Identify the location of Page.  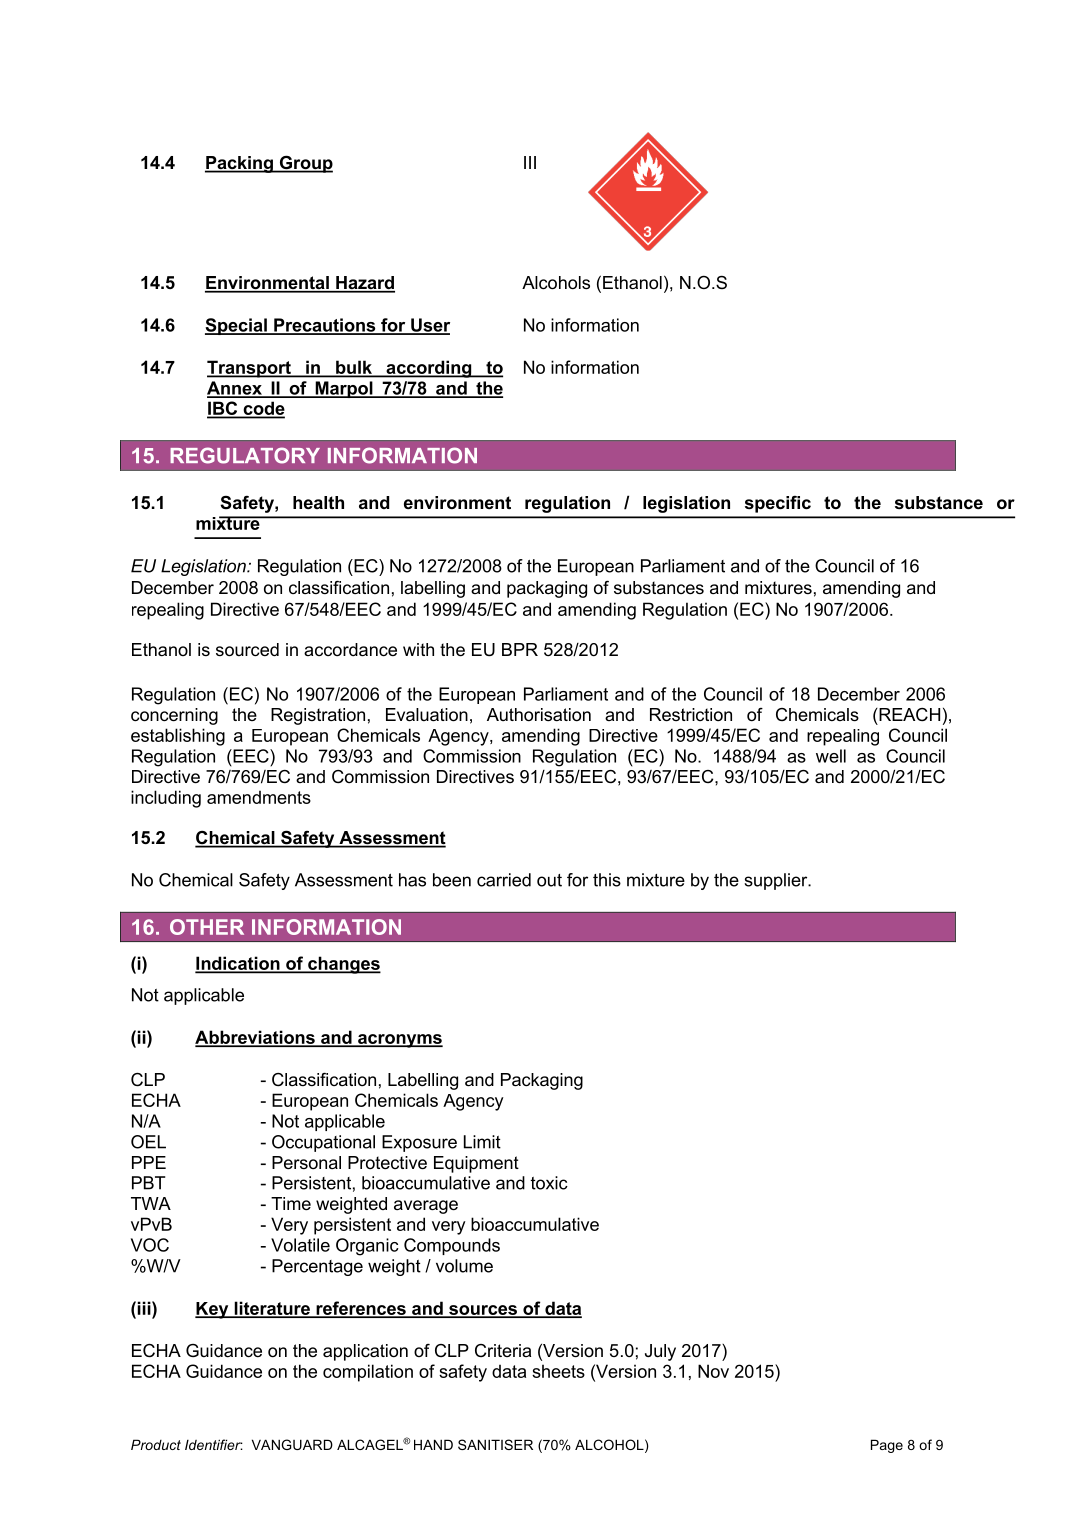
(887, 1446).
